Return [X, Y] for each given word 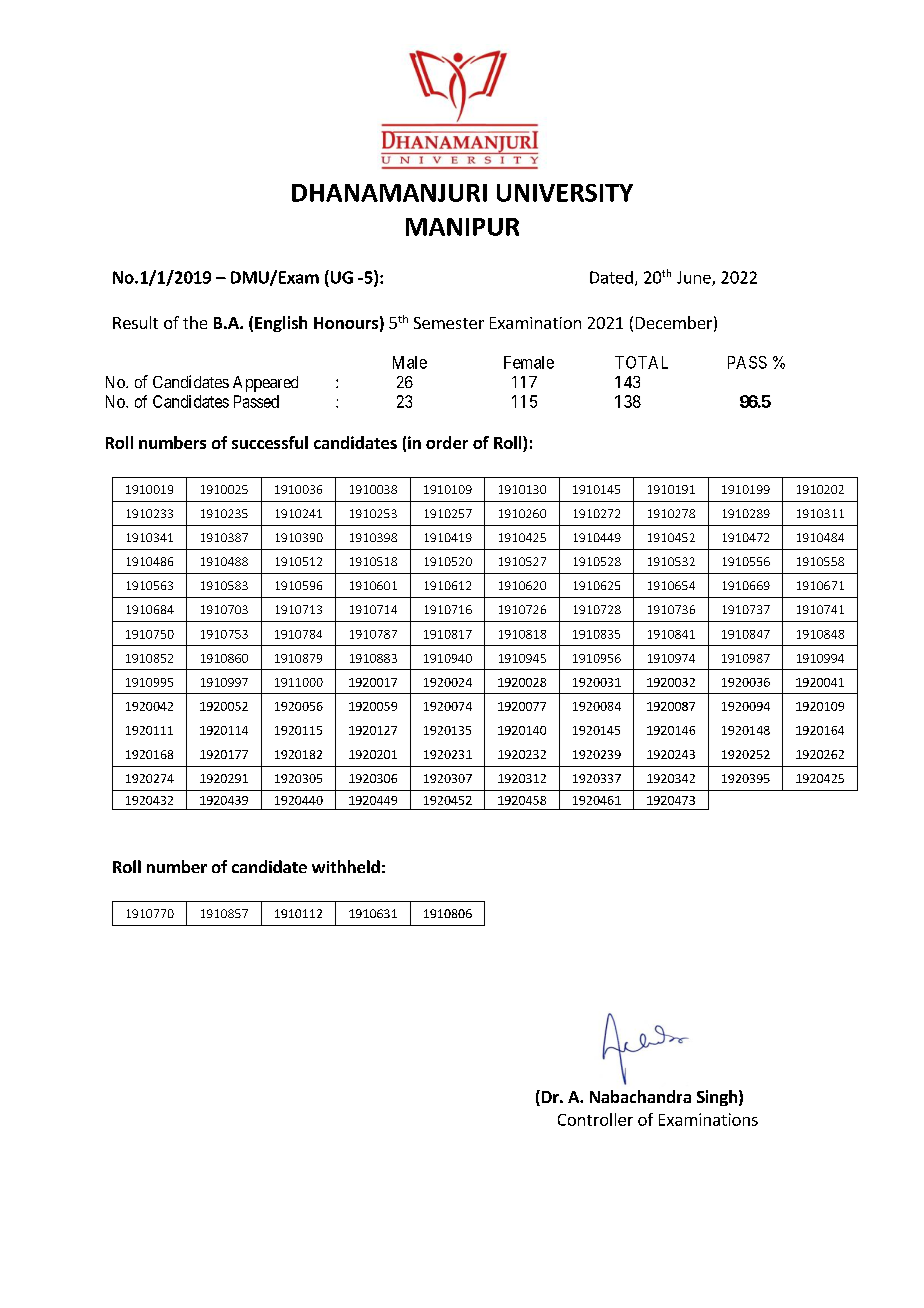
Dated [611, 277]
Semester [449, 323]
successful [270, 442]
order [447, 442]
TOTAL [641, 362]
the [195, 322]
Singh [717, 1098]
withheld [346, 866]
